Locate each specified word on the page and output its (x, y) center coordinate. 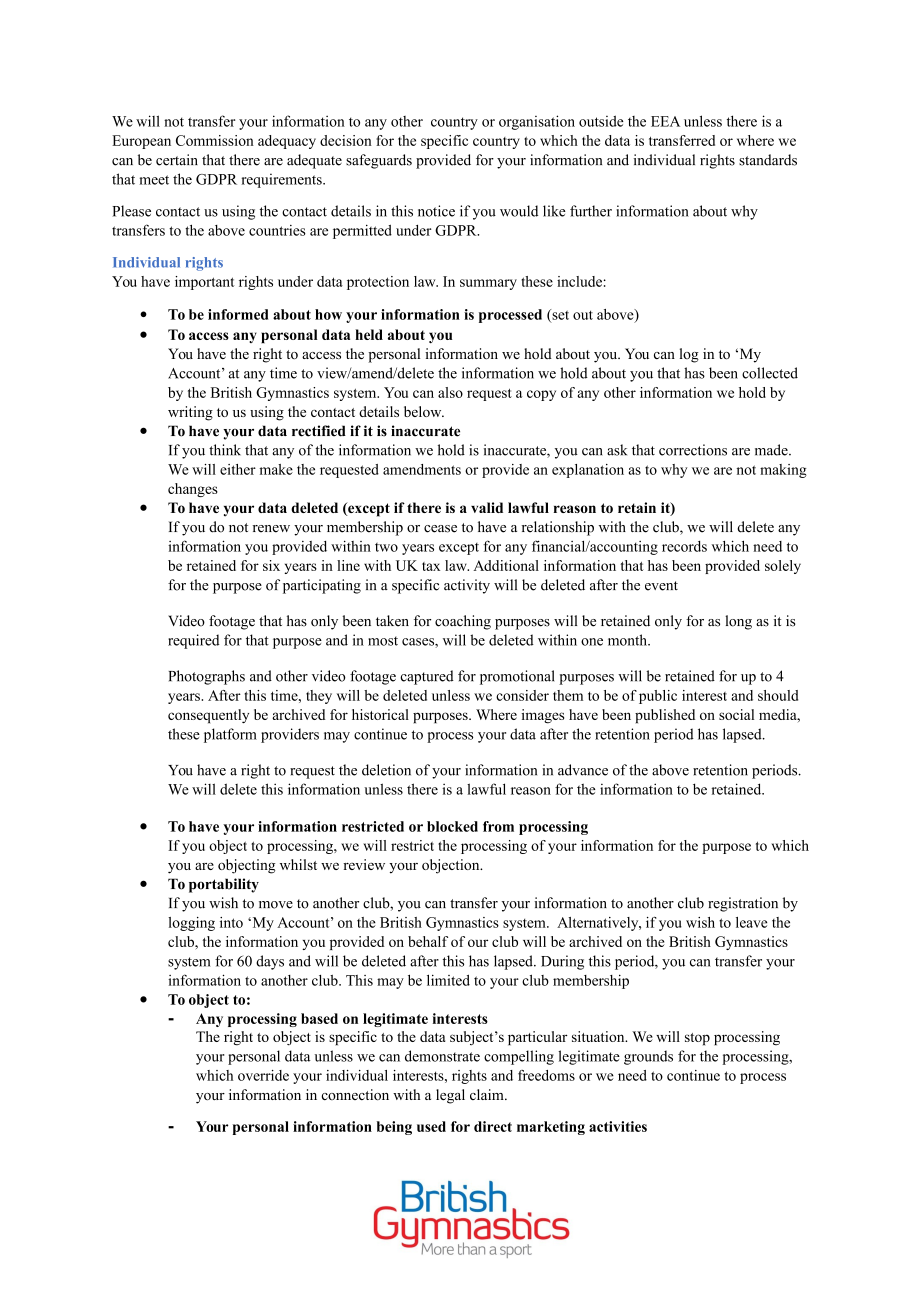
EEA (665, 121)
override (263, 1075)
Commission (215, 140)
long (738, 622)
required (194, 641)
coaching (463, 622)
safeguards (379, 161)
